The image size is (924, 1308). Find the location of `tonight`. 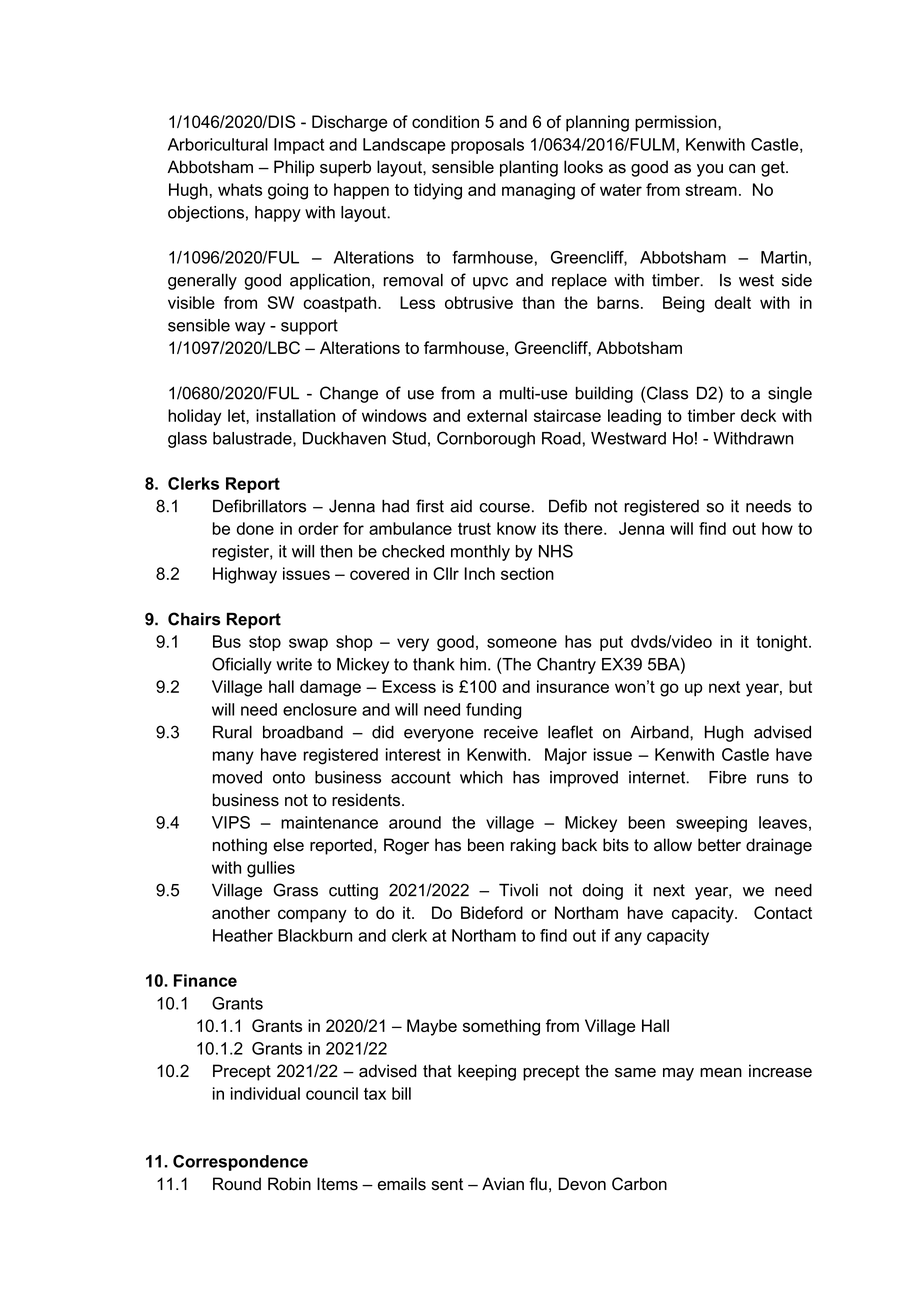

tonight is located at coordinates (783, 643).
